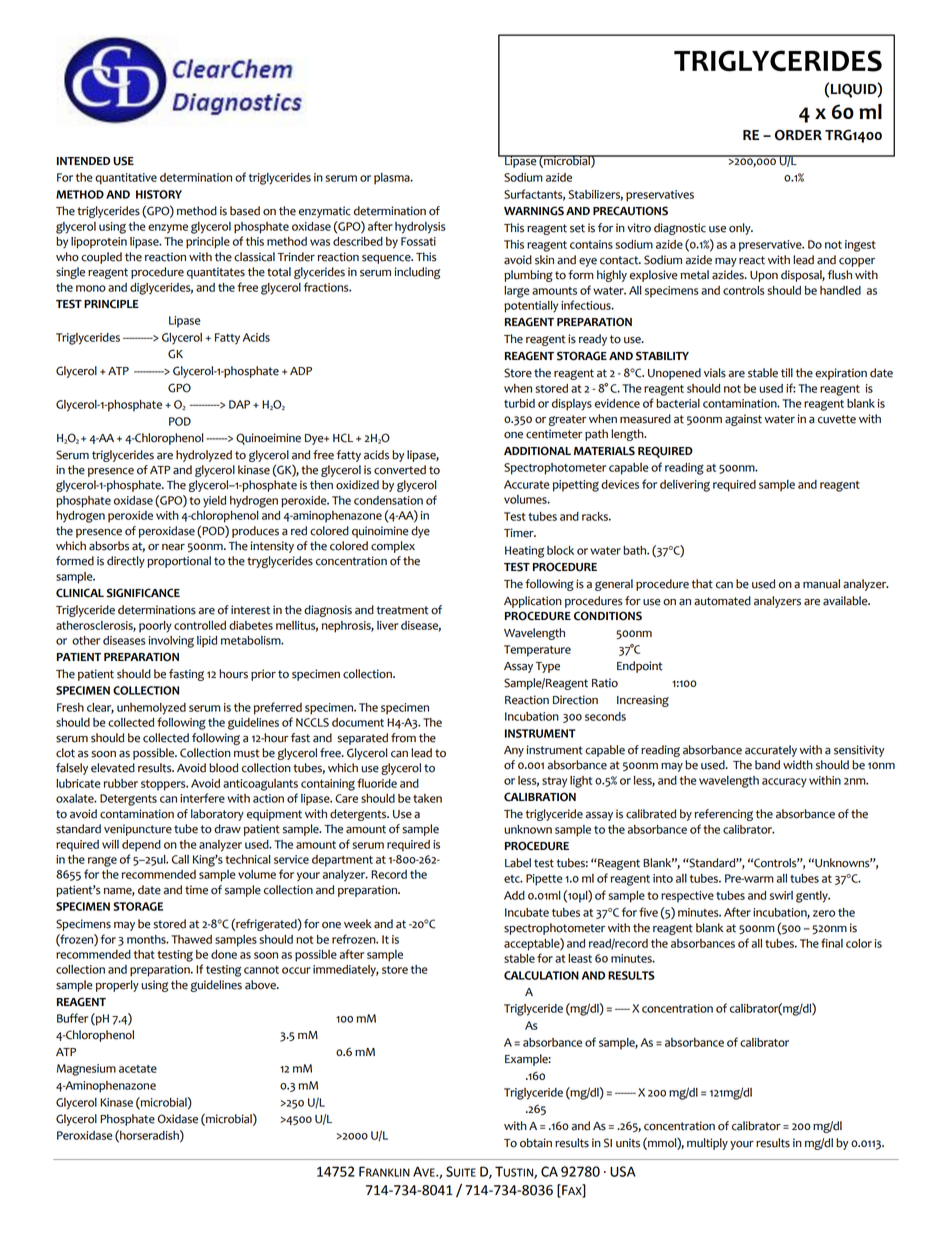 The image size is (952, 1233). I want to click on involving, so click(171, 642).
